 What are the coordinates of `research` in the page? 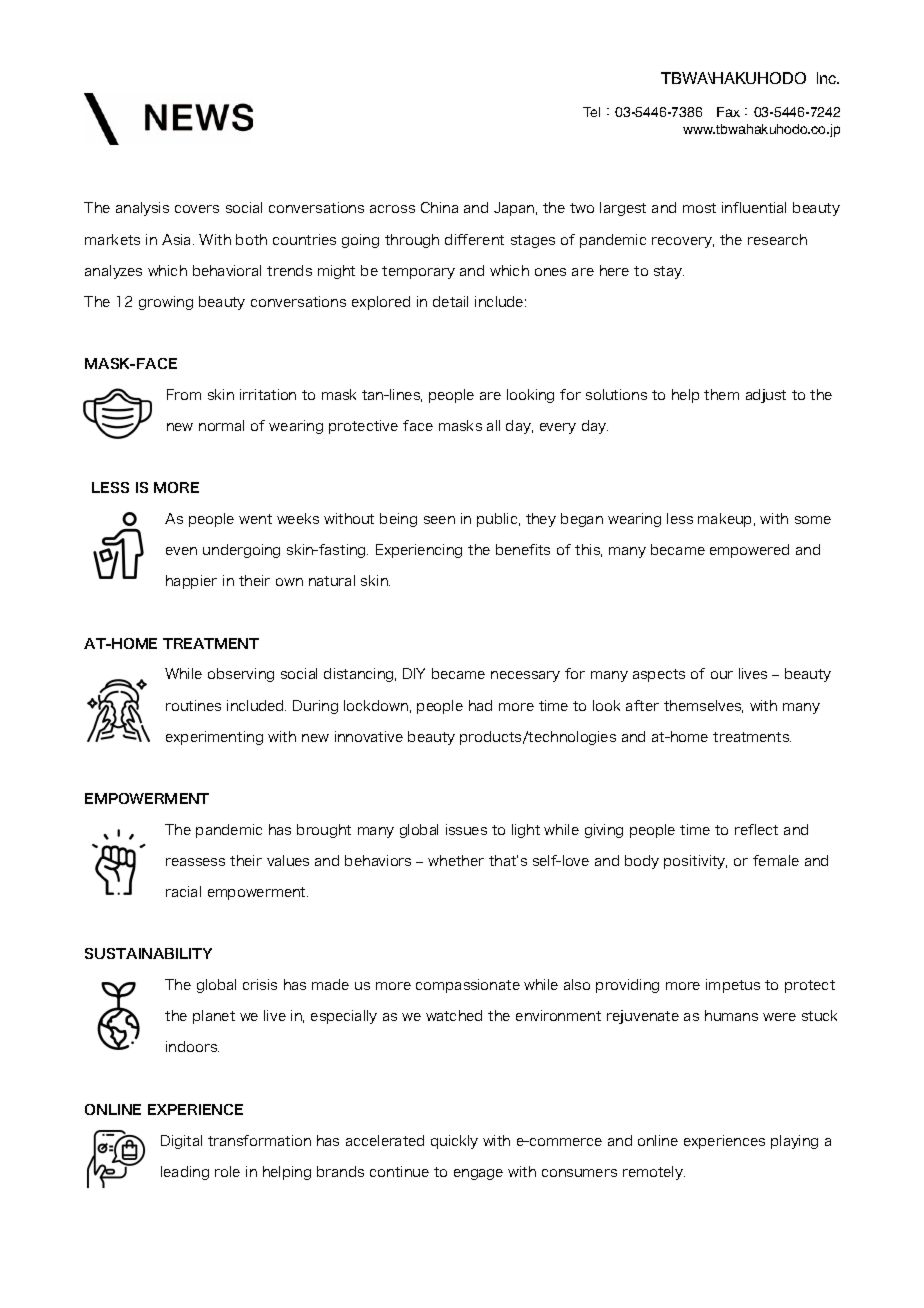 It's located at (777, 239).
